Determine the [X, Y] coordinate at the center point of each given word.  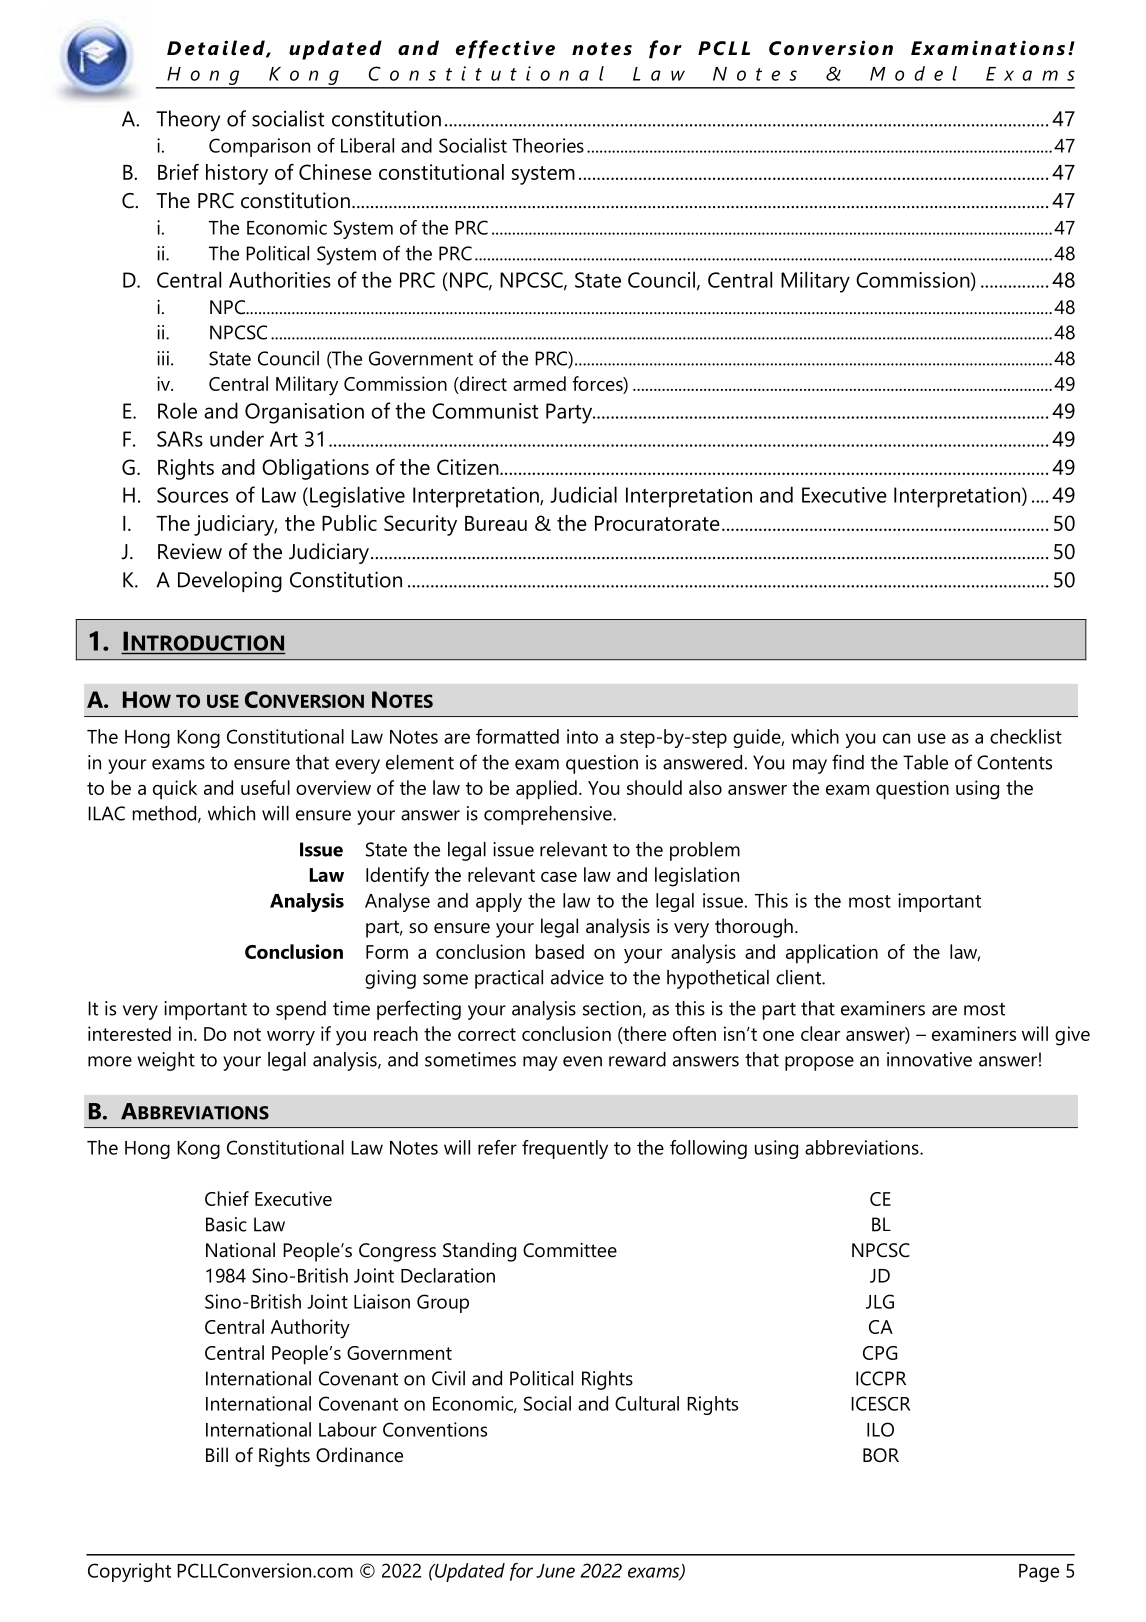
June [555, 1571]
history [237, 174]
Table [925, 762]
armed [539, 383]
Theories [548, 145]
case [559, 877]
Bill [217, 1454]
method [166, 814]
